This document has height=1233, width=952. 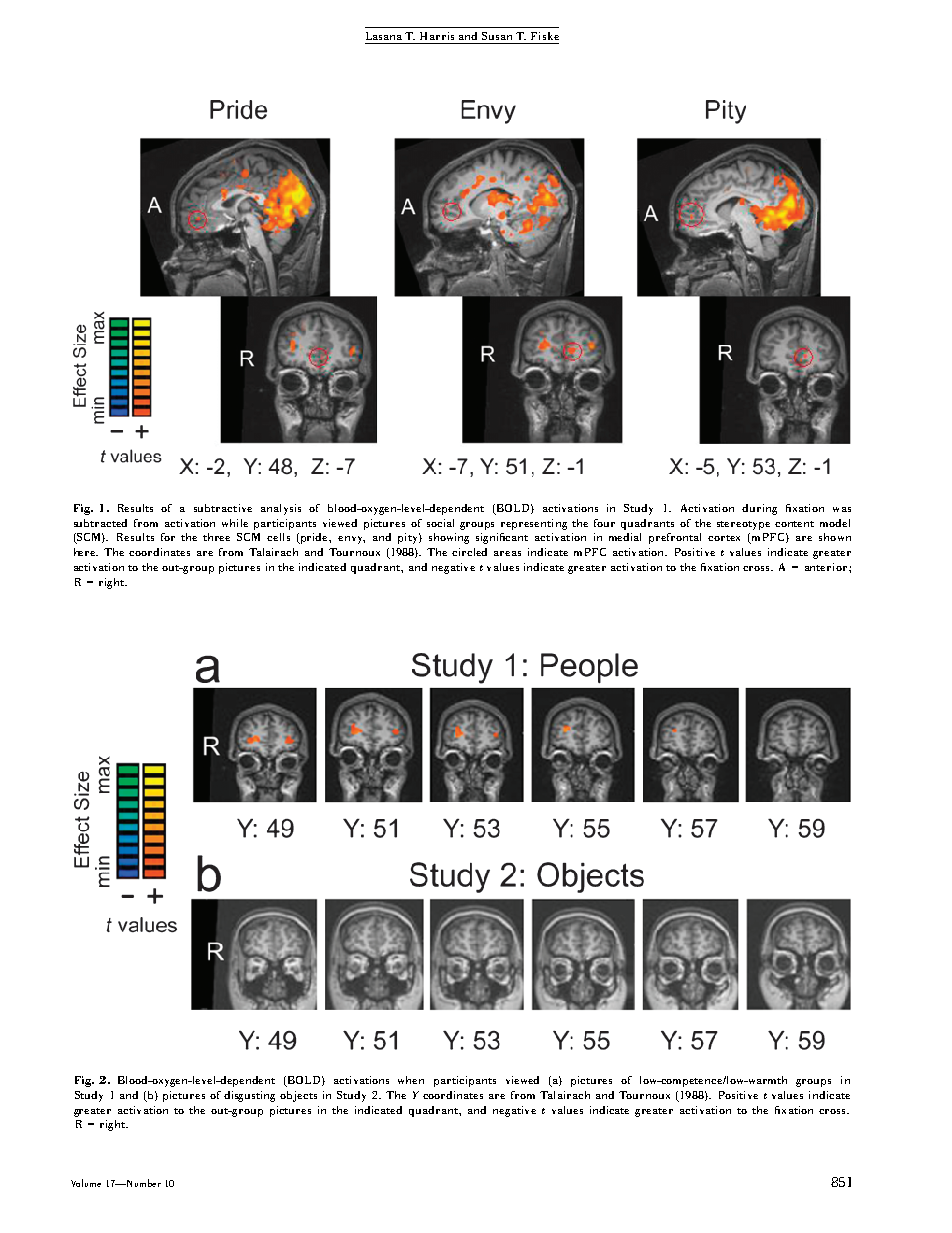 I want to click on social, so click(x=440, y=523).
